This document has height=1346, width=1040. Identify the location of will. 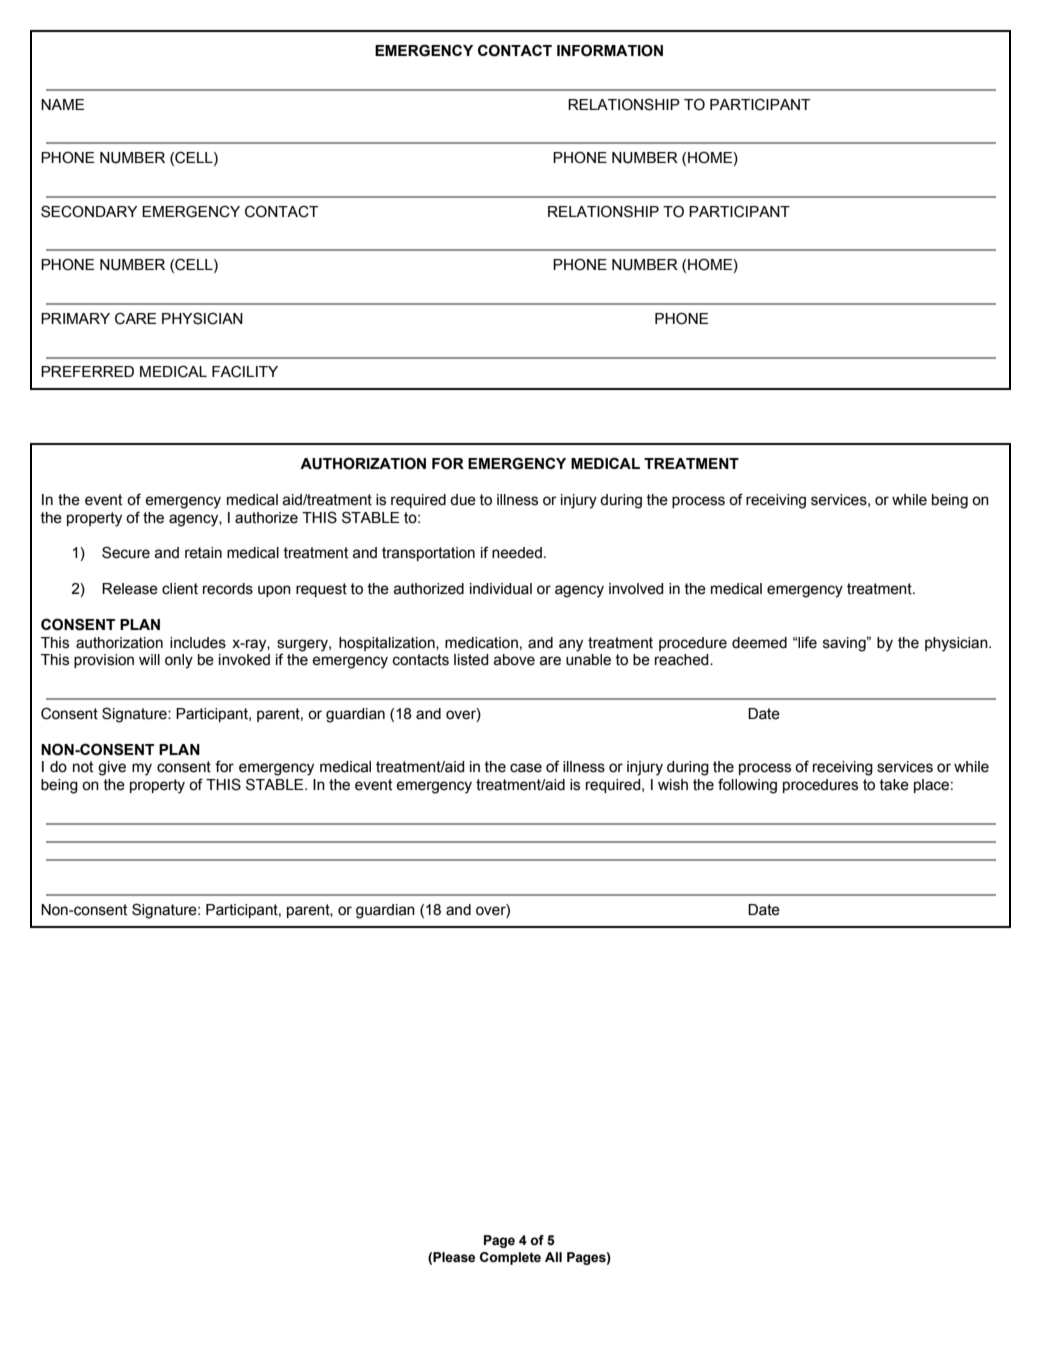
(149, 659).
